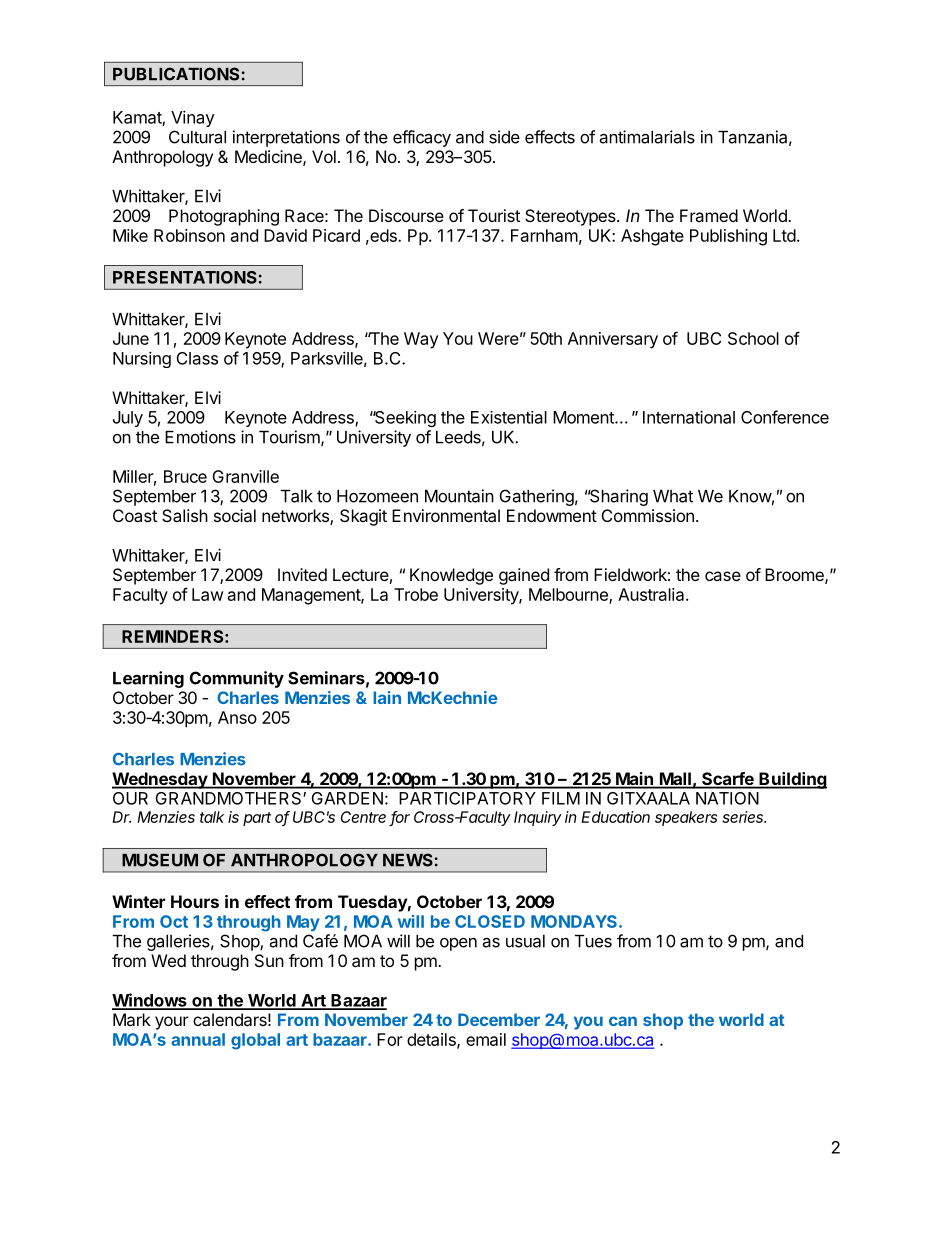  What do you see at coordinates (623, 1021) in the page?
I see `can` at bounding box center [623, 1021].
